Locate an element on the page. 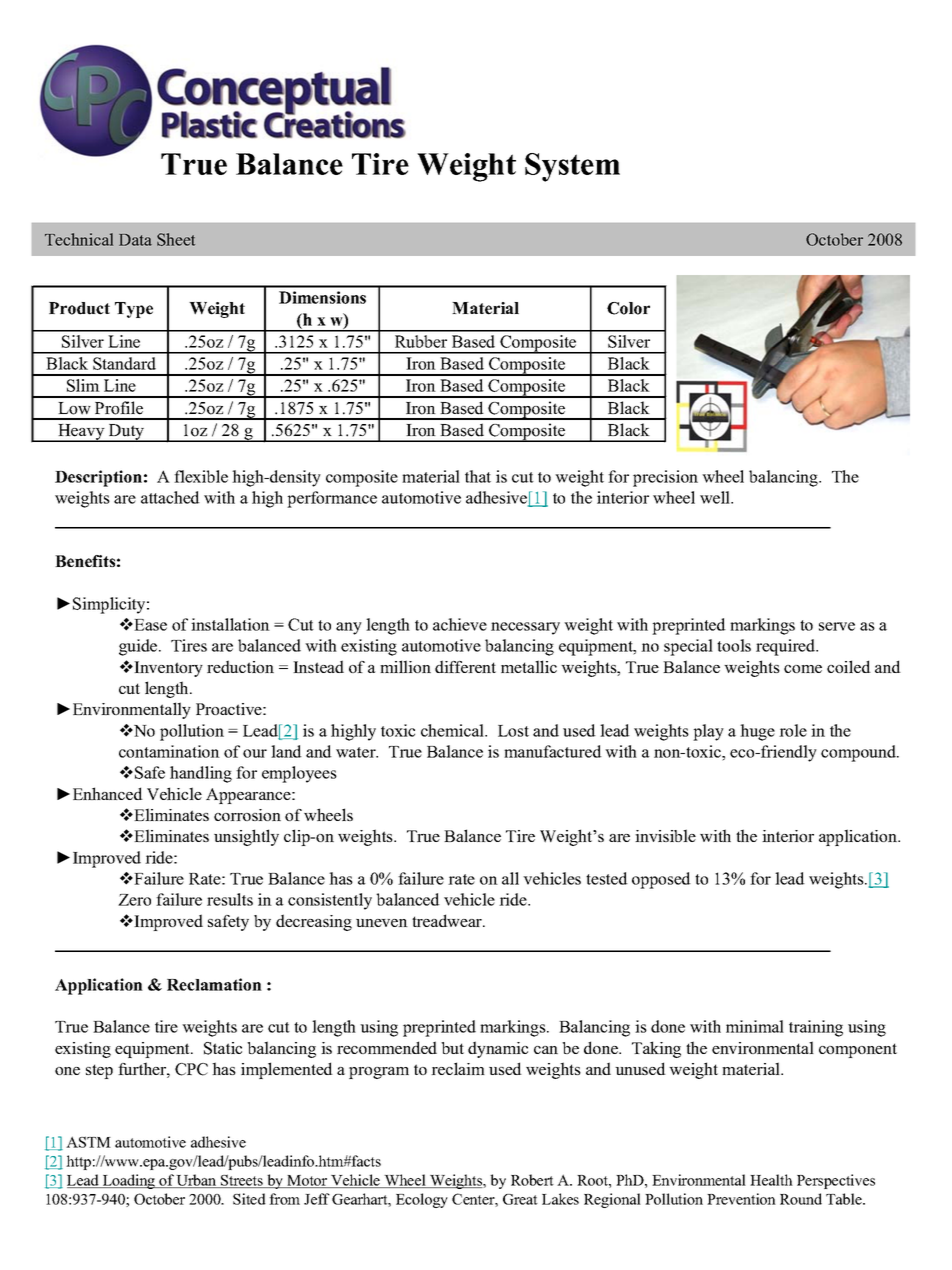  come is located at coordinates (803, 669).
